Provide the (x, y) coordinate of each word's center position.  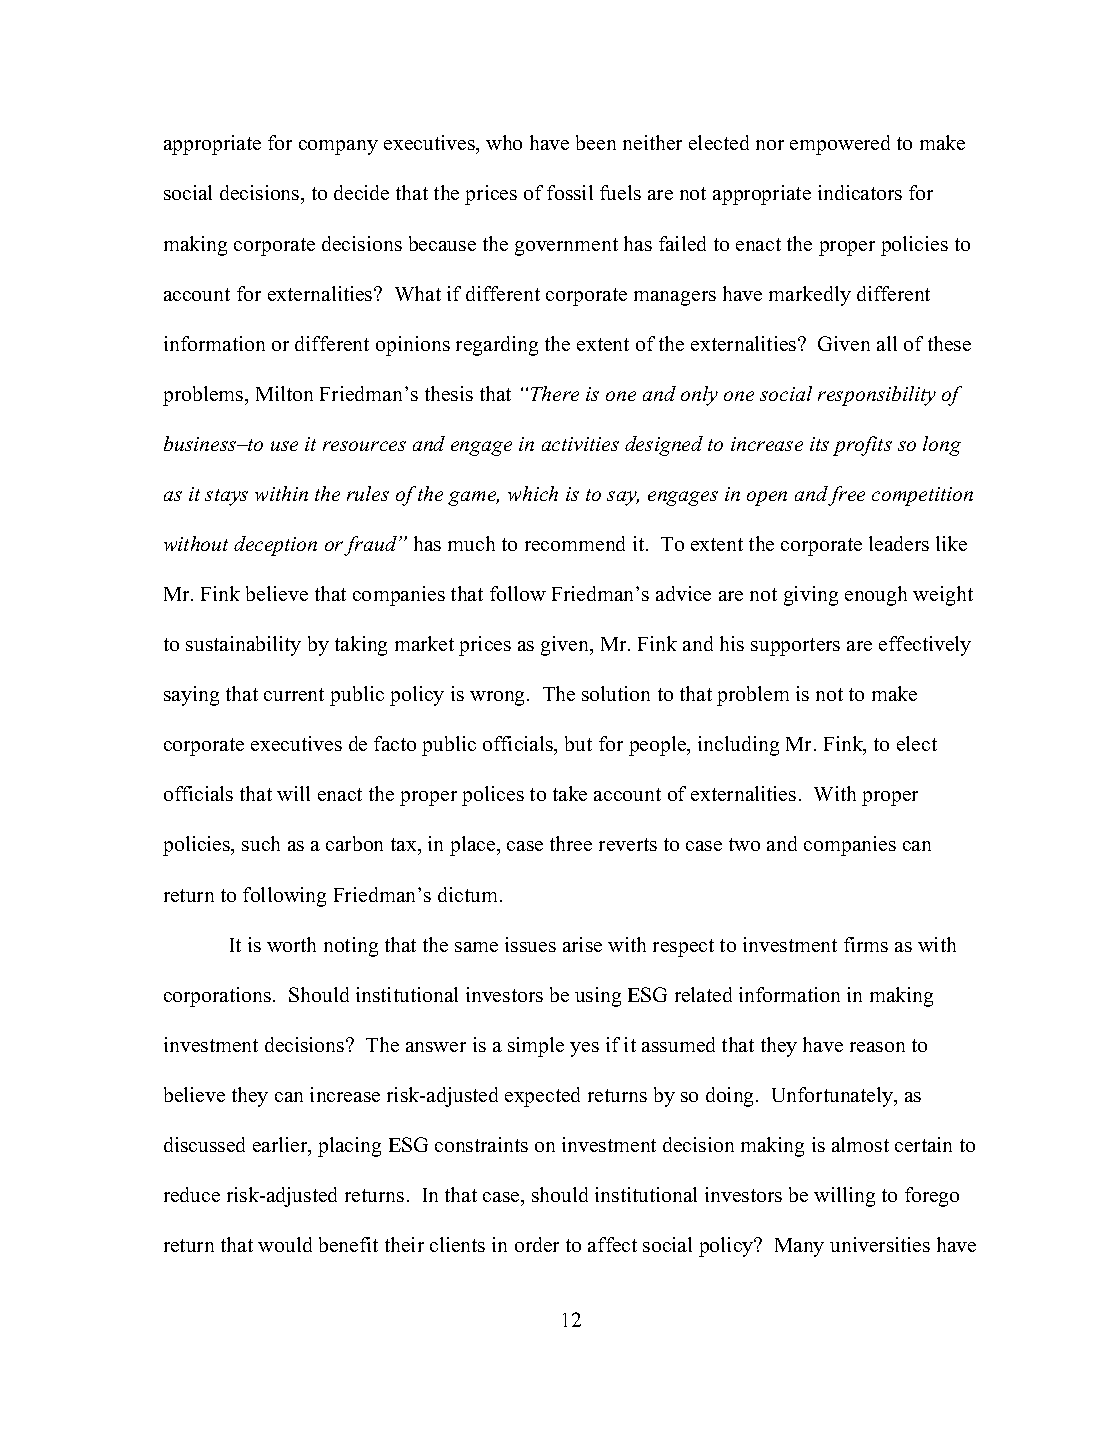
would (285, 1244)
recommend (575, 543)
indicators (860, 192)
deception (275, 546)
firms (866, 944)
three (571, 843)
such (261, 843)
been (596, 142)
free (846, 496)
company (338, 147)
